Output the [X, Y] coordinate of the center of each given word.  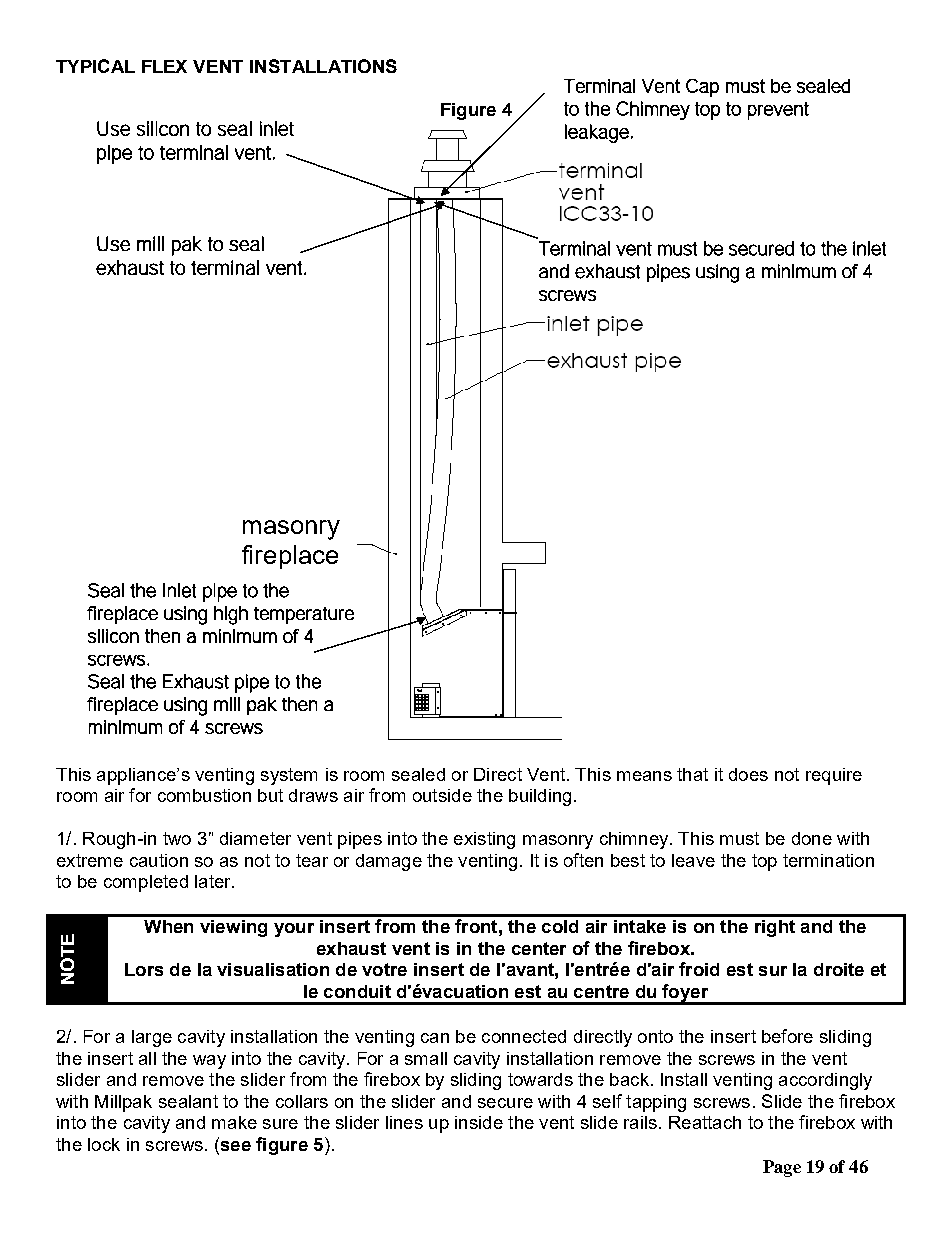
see [234, 1144]
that [692, 774]
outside [442, 795]
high [231, 615]
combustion [204, 795]
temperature [304, 615]
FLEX [164, 66]
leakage [597, 133]
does [748, 774]
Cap [702, 88]
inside [479, 1122]
